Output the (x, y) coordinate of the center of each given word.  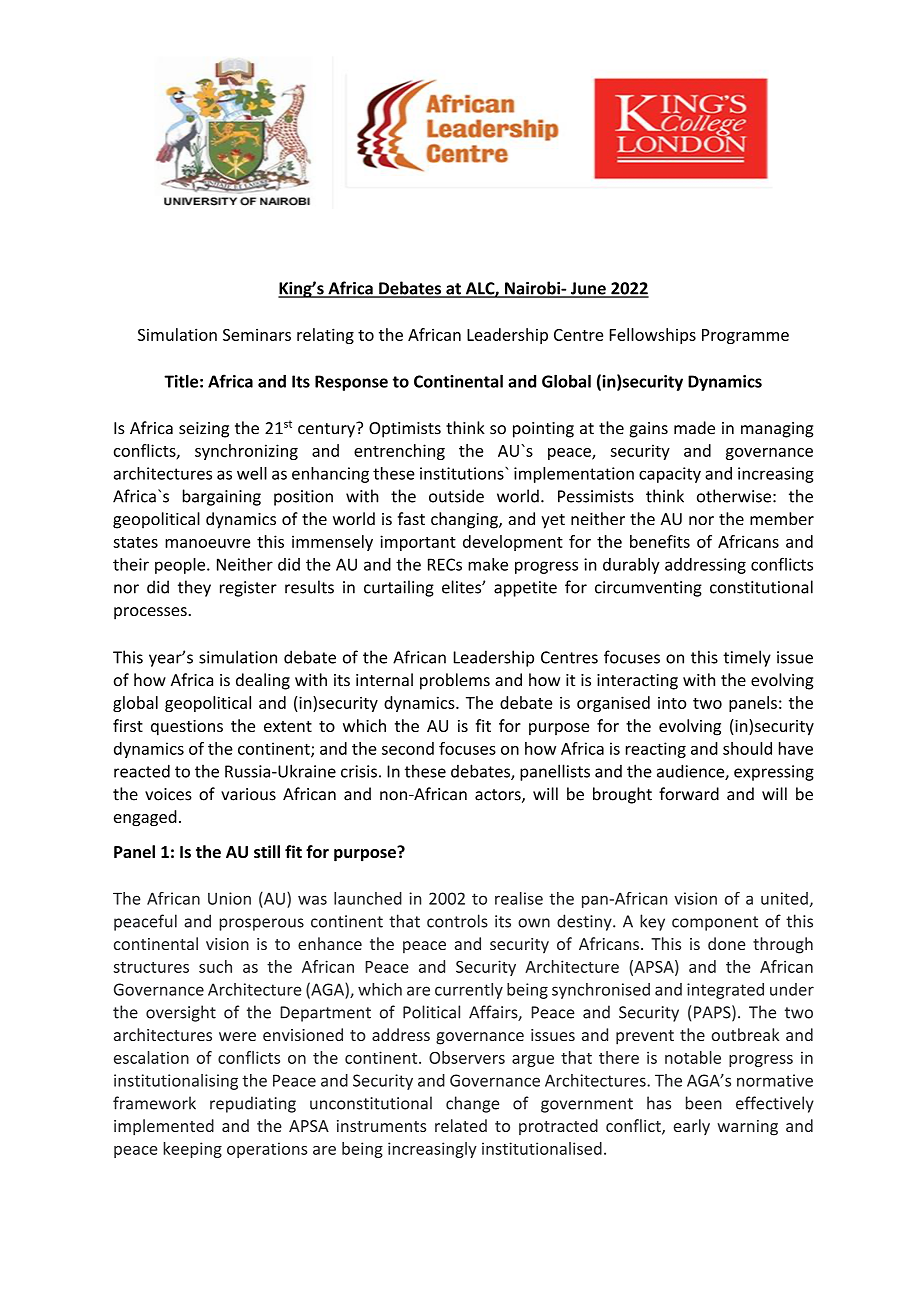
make (488, 564)
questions (187, 728)
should (747, 748)
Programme (745, 336)
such (215, 966)
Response (351, 383)
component (715, 923)
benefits (660, 541)
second (408, 748)
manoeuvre (207, 543)
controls (457, 921)
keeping (192, 1150)
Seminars (257, 334)
